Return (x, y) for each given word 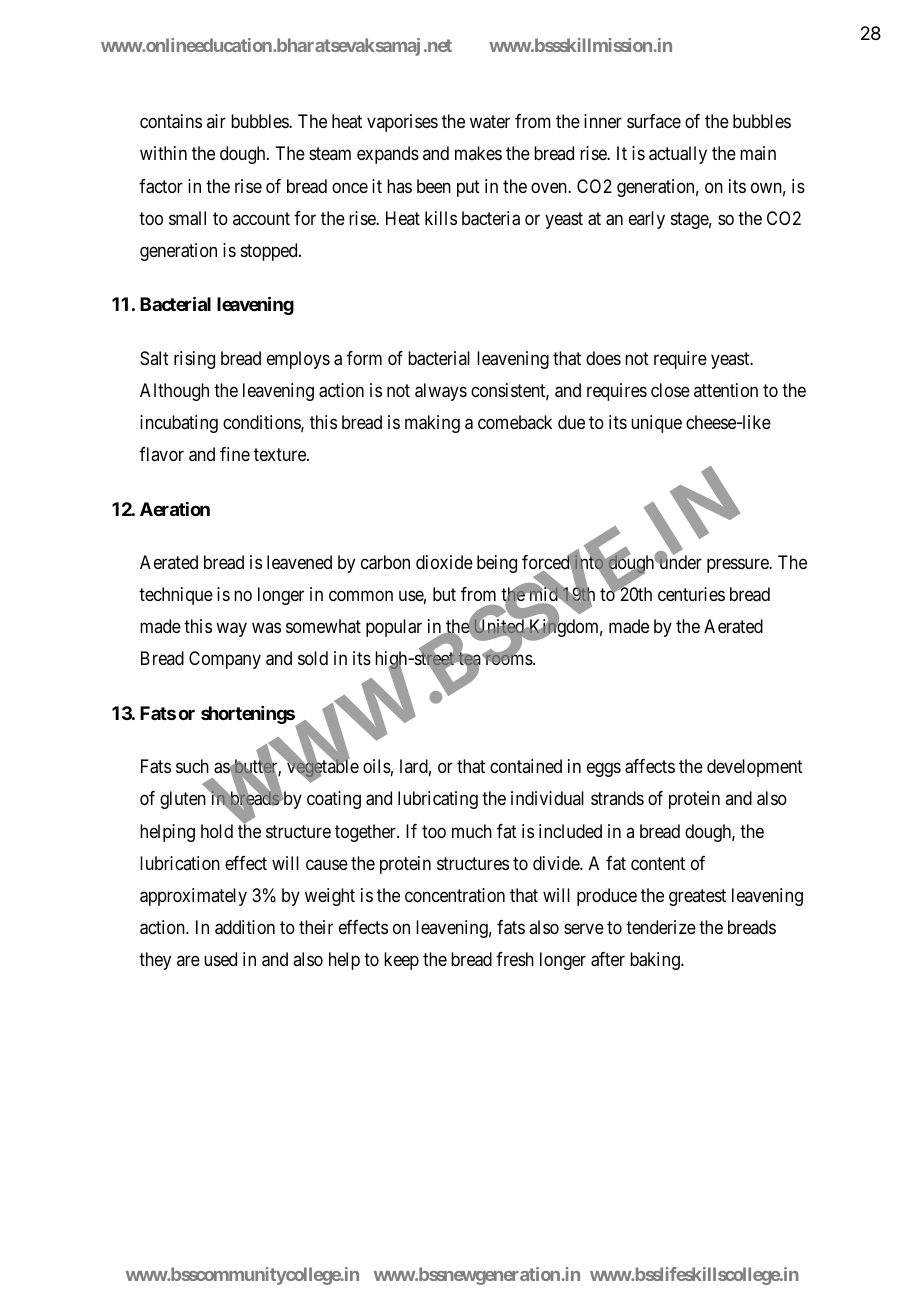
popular (394, 628)
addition (245, 927)
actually (678, 155)
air (216, 121)
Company (225, 660)
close (670, 390)
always (441, 392)
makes (478, 153)
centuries (691, 594)
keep (401, 961)
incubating (179, 424)
